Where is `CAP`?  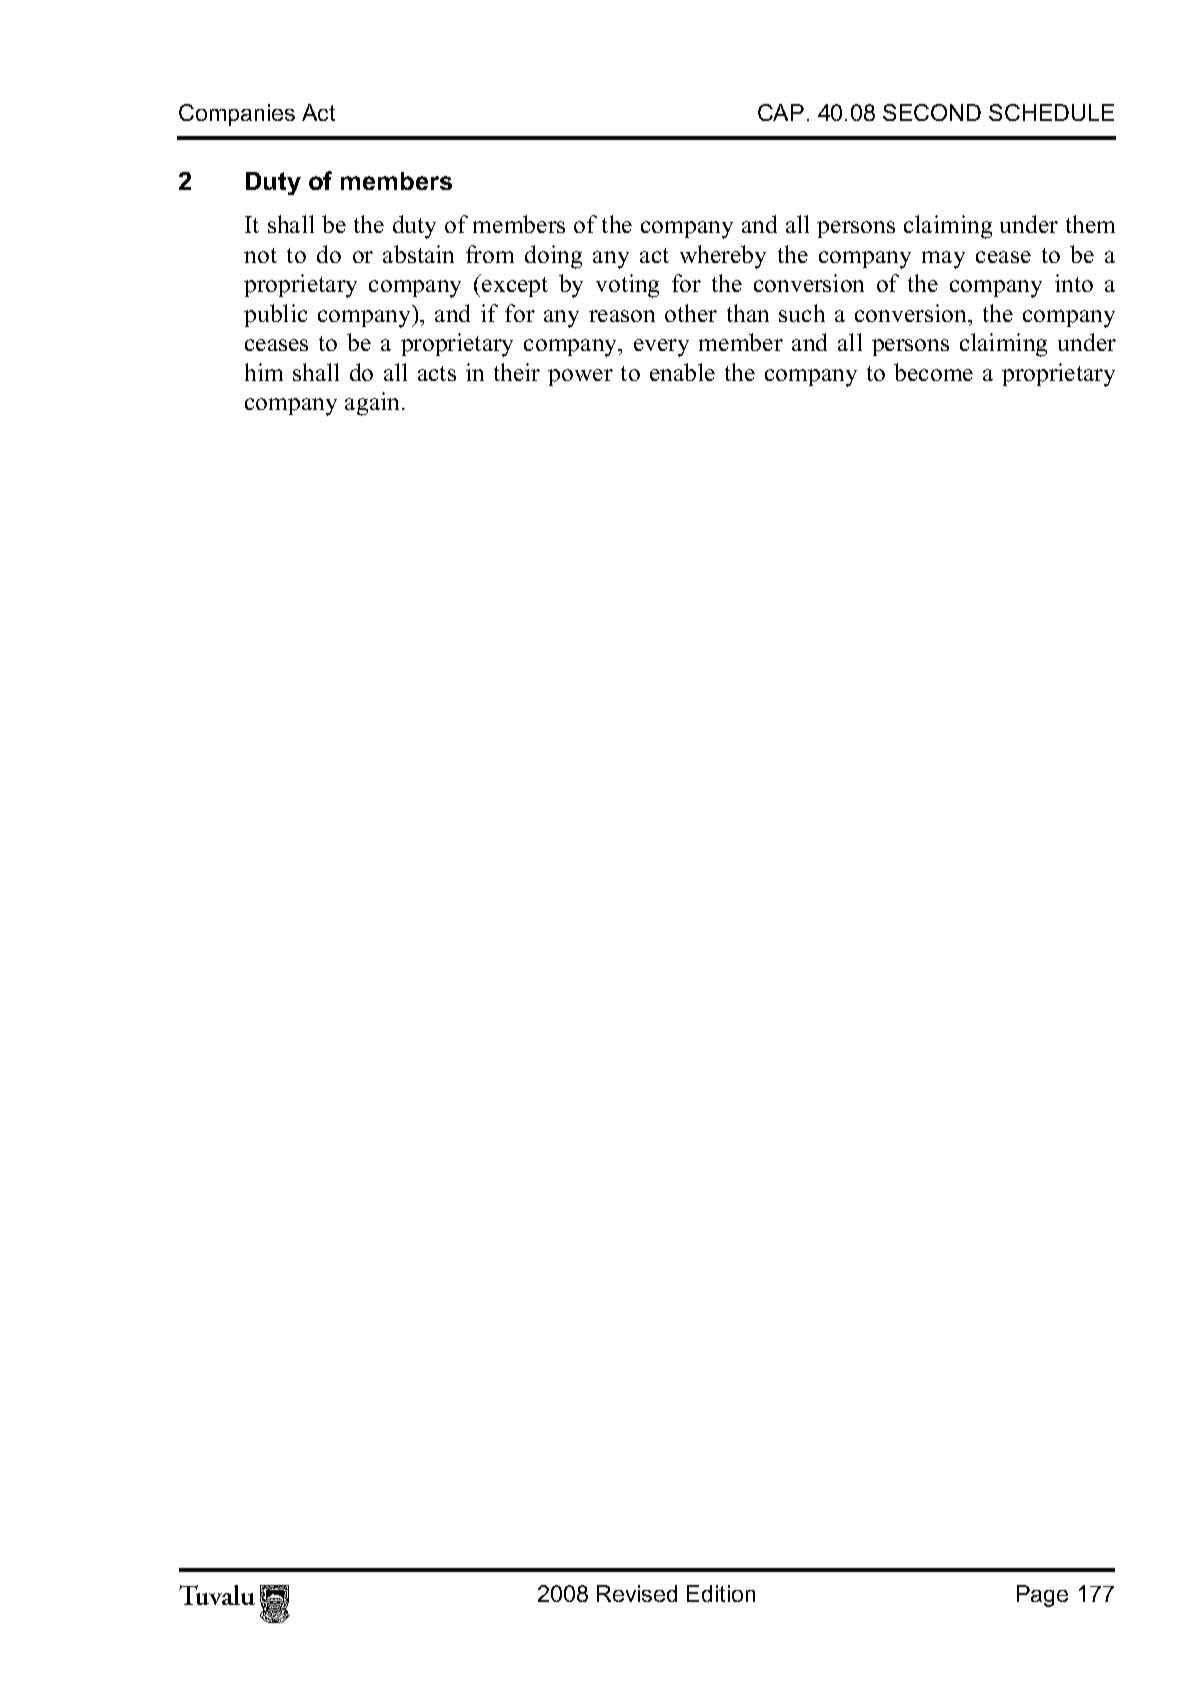 CAP is located at coordinates (781, 112).
